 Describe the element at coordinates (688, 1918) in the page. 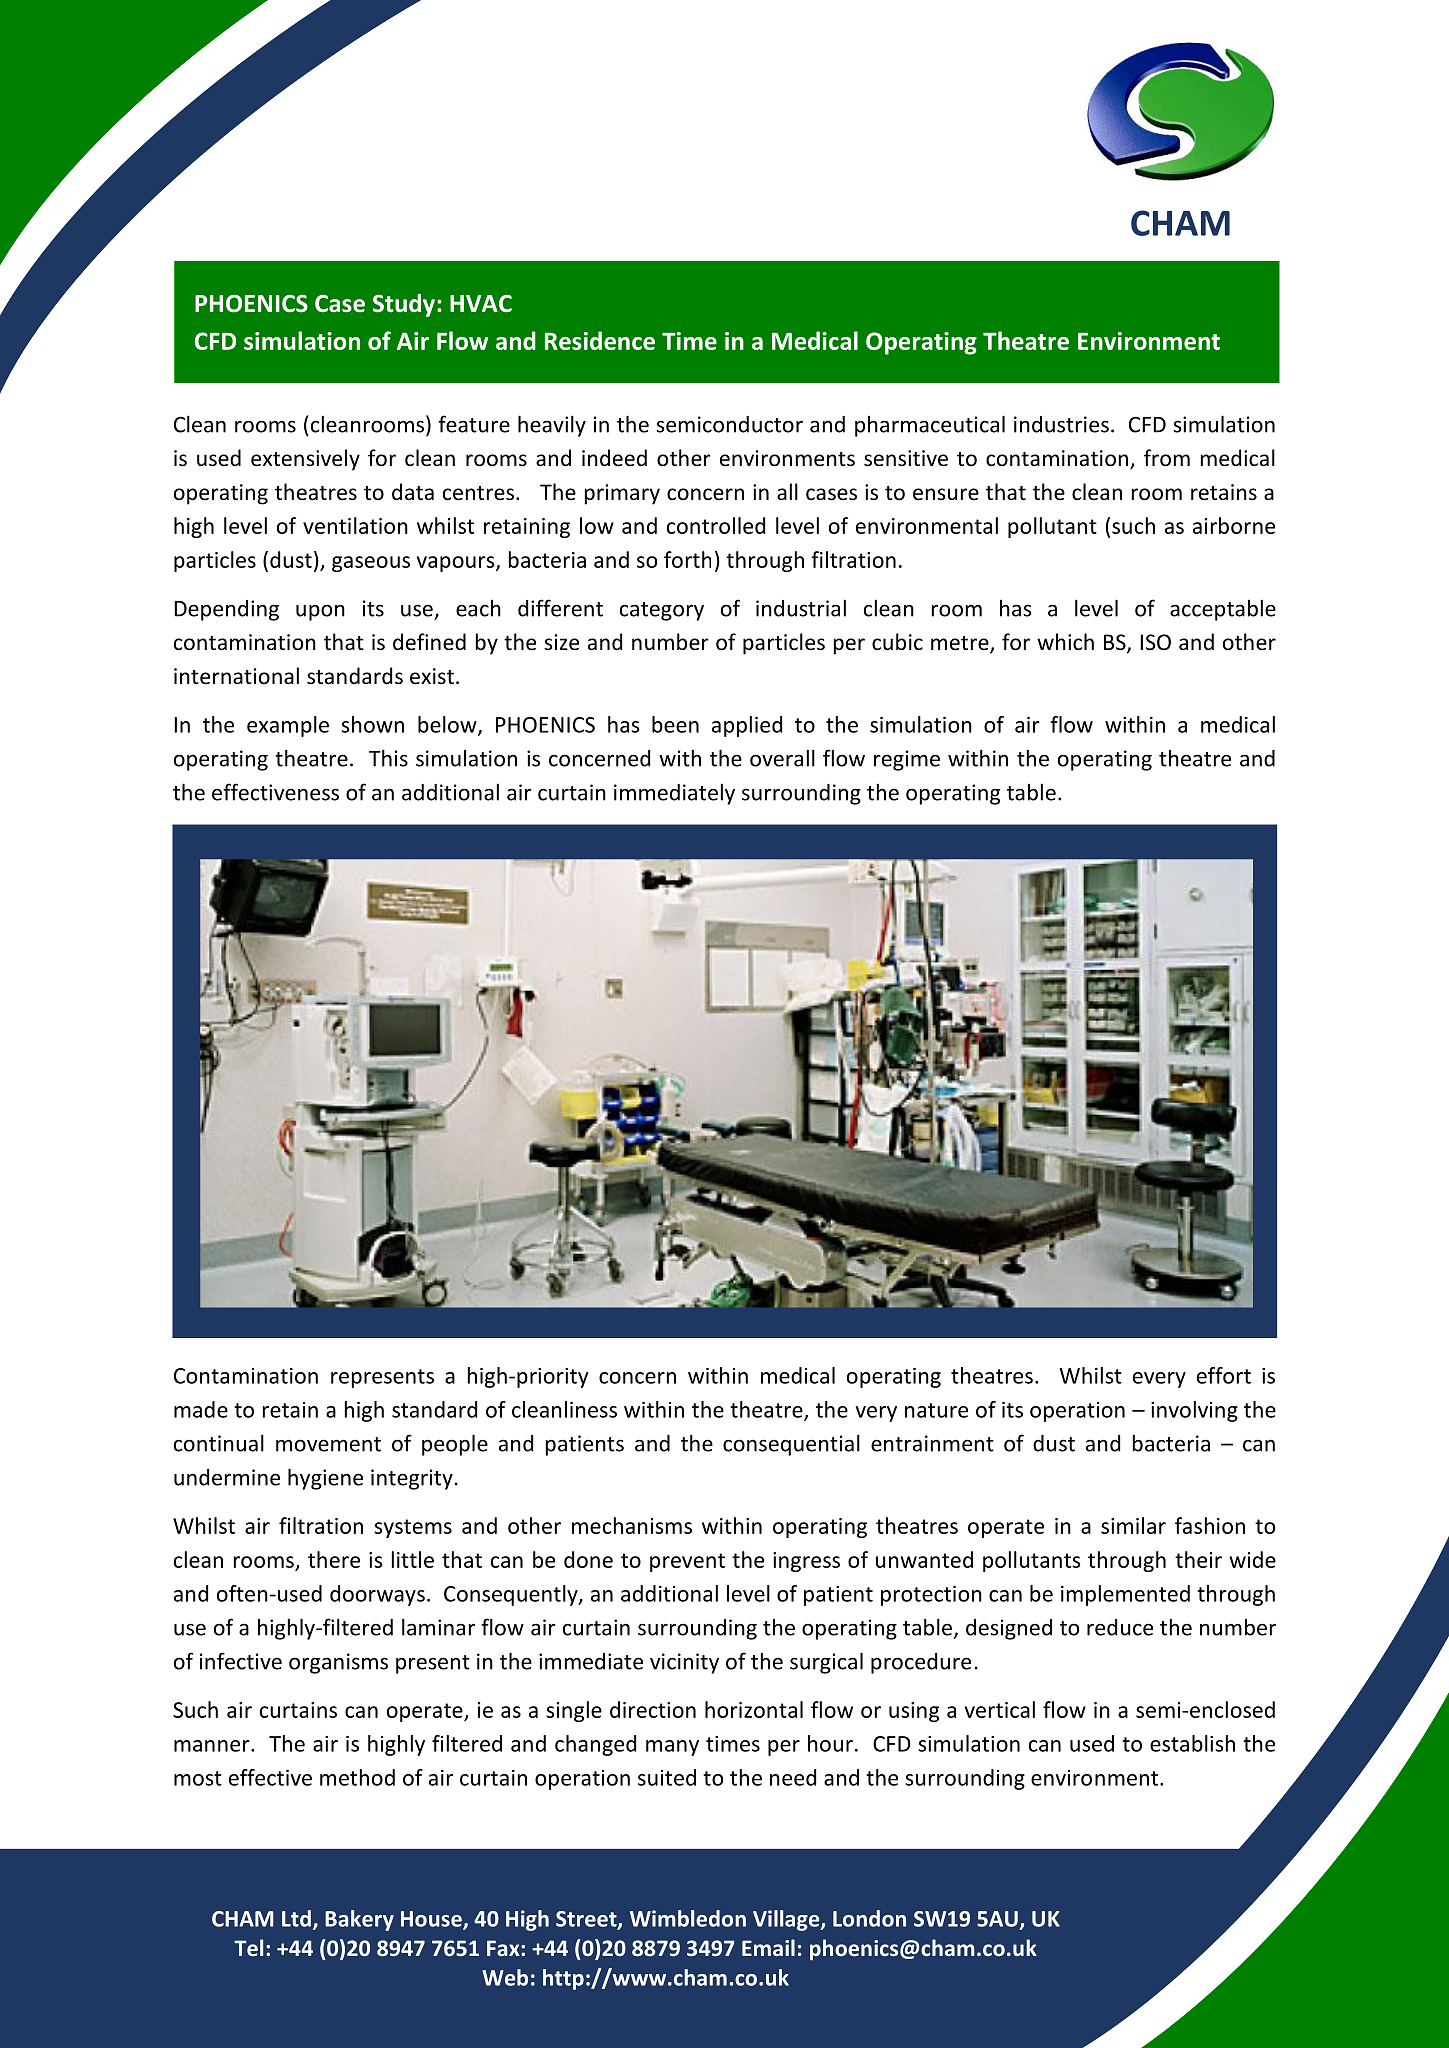

I see `Wimbledon` at that location.
